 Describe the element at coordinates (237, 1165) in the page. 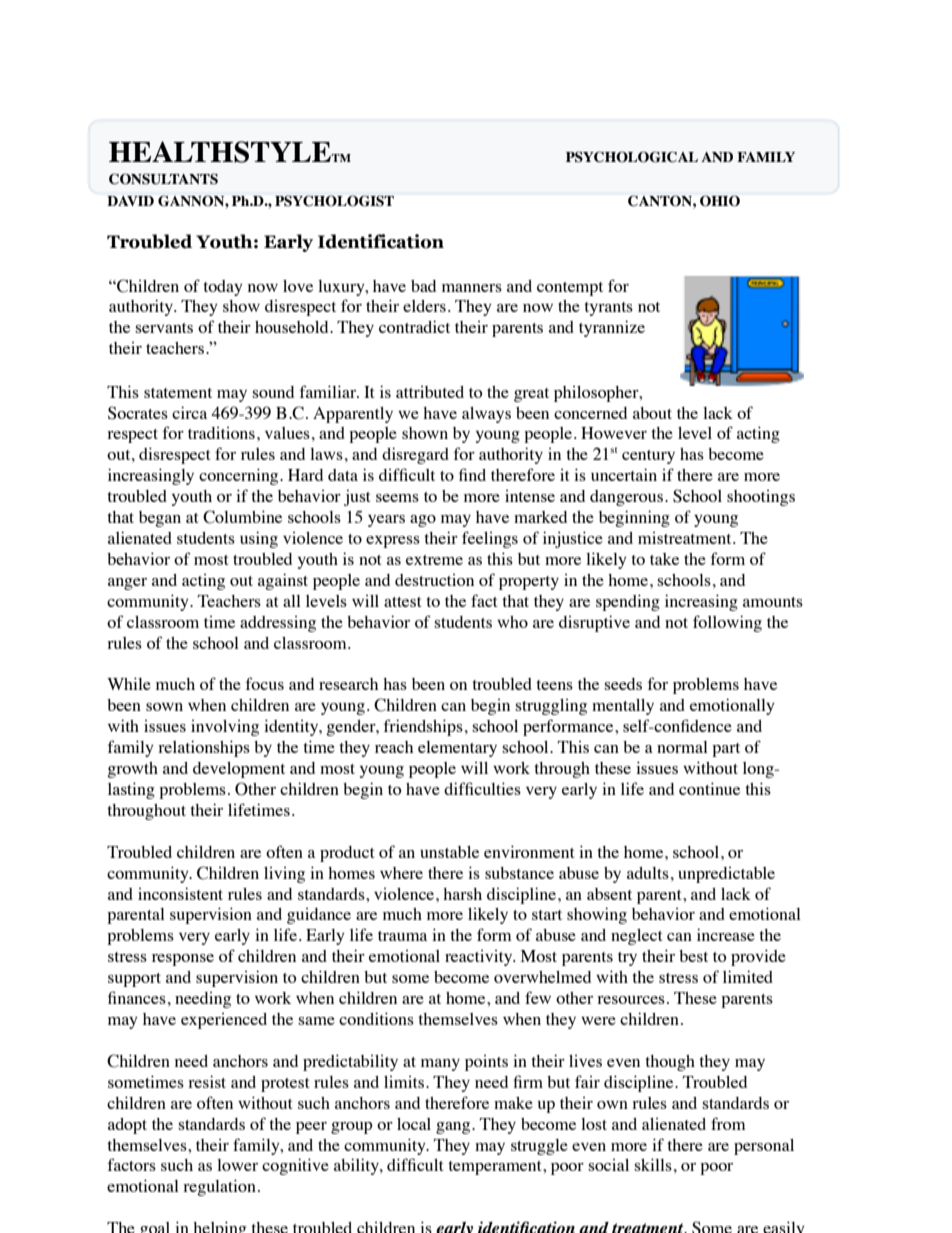

I see `lower` at that location.
